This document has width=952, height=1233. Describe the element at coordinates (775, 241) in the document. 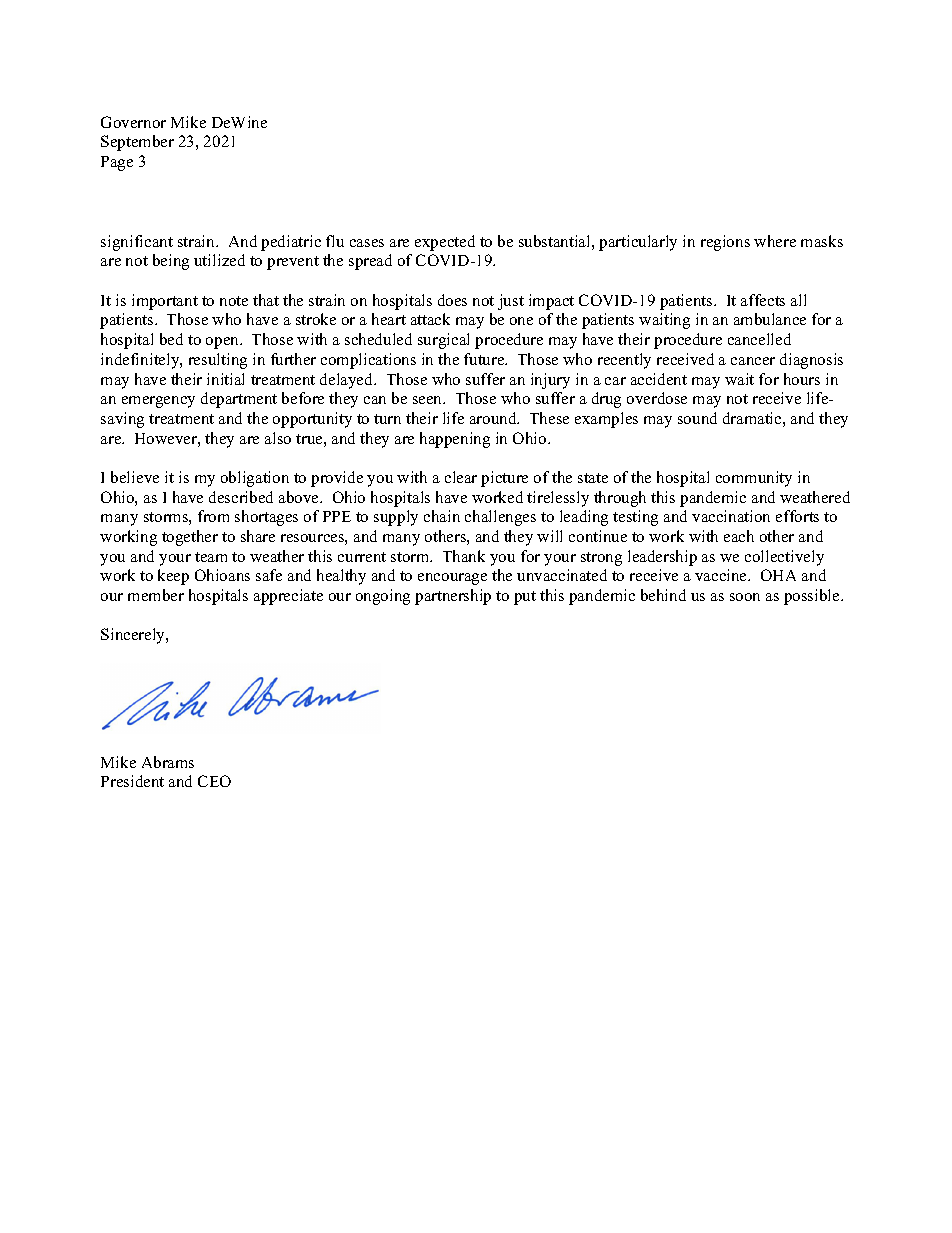

I see `where` at that location.
